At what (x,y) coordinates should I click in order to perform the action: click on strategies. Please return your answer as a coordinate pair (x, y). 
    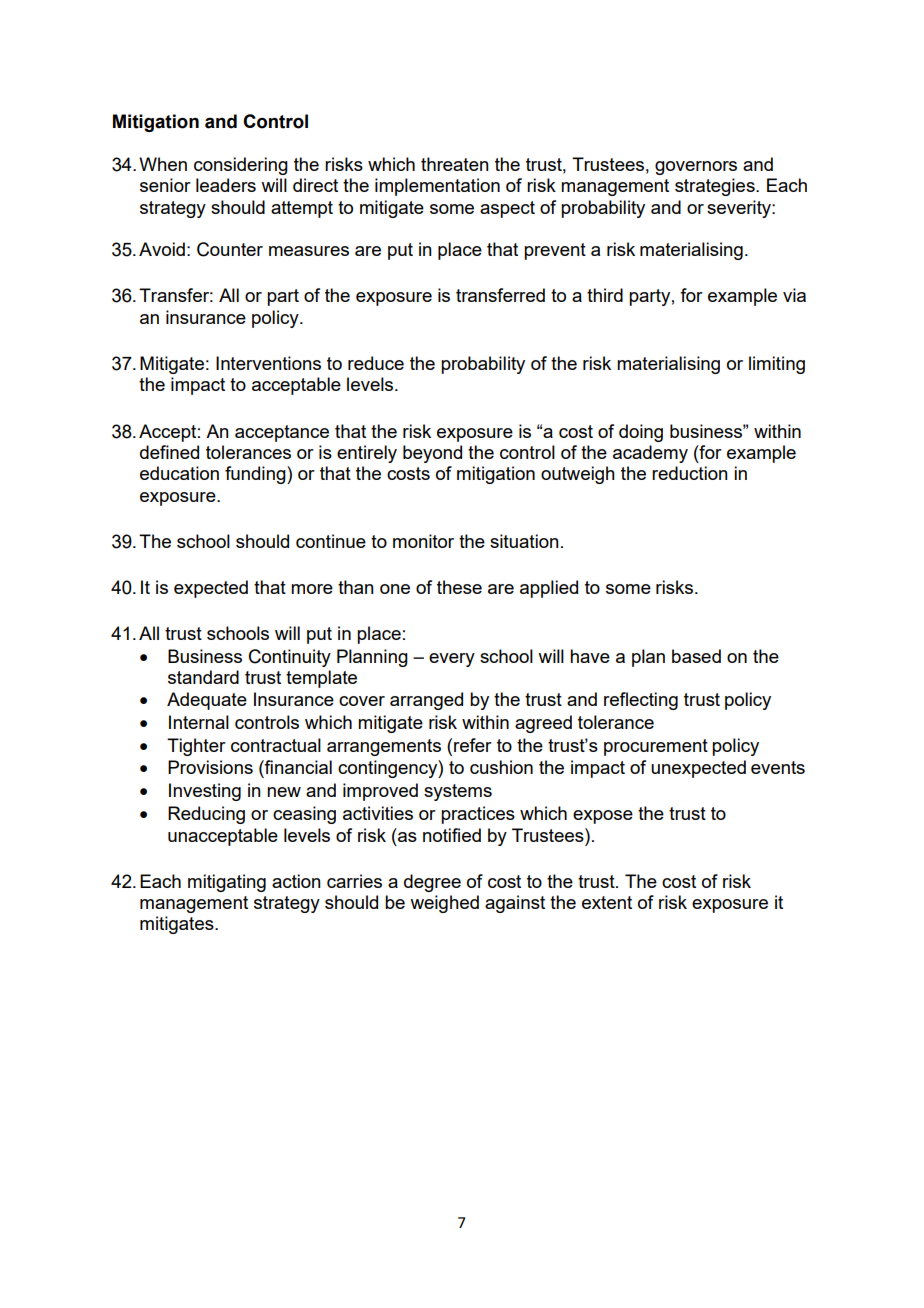
    Looking at the image, I should click on (716, 187).
